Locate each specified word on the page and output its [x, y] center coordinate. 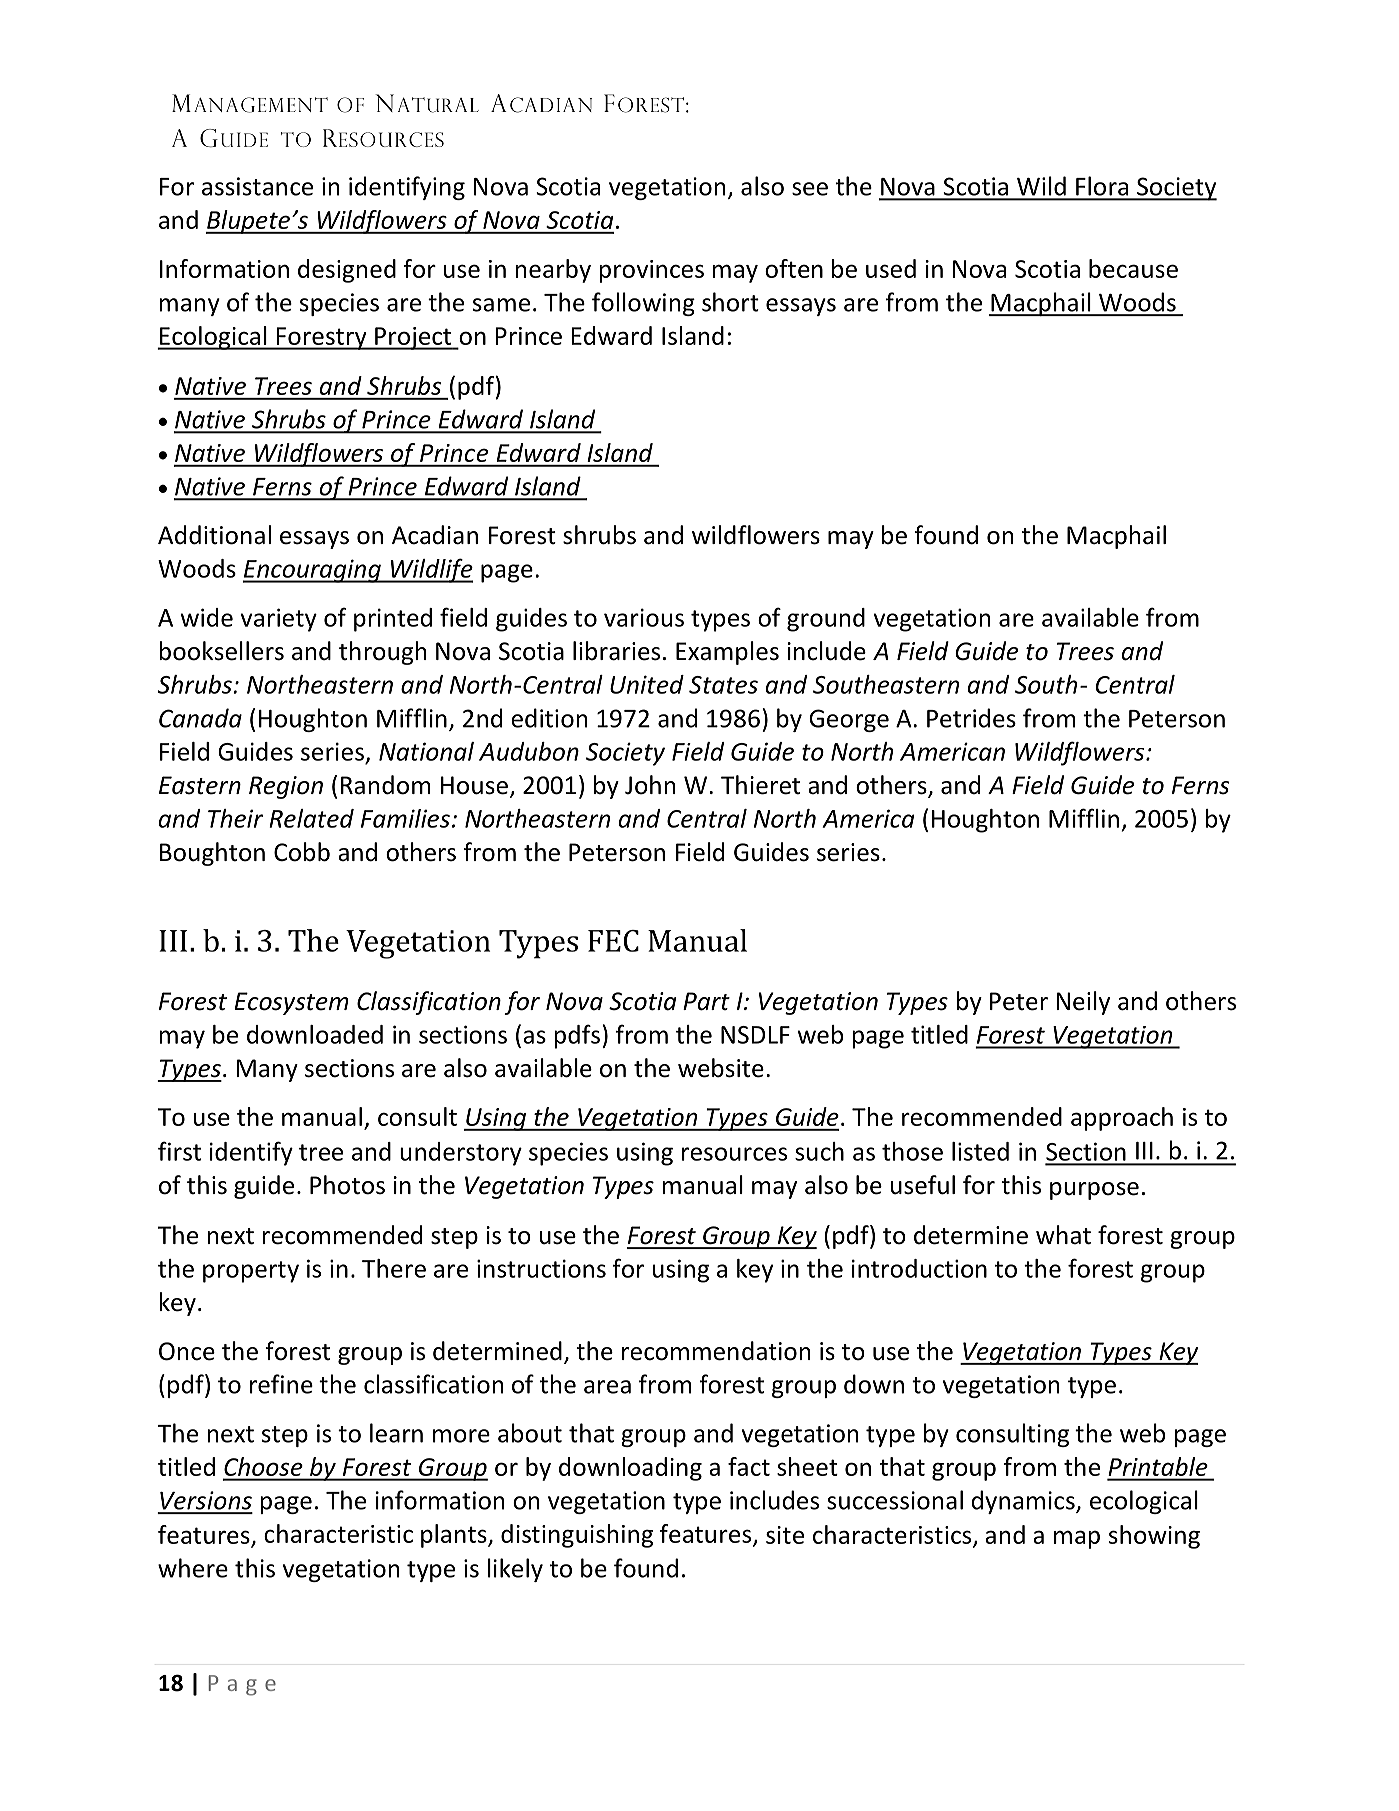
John [650, 785]
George [849, 720]
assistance [257, 186]
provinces [651, 271]
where [193, 1568]
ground [826, 620]
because [1133, 268]
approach [1122, 1119]
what [1063, 1235]
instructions [541, 1268]
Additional [214, 535]
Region [286, 787]
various [644, 617]
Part [706, 1001]
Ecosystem [291, 1003]
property [251, 1272]
